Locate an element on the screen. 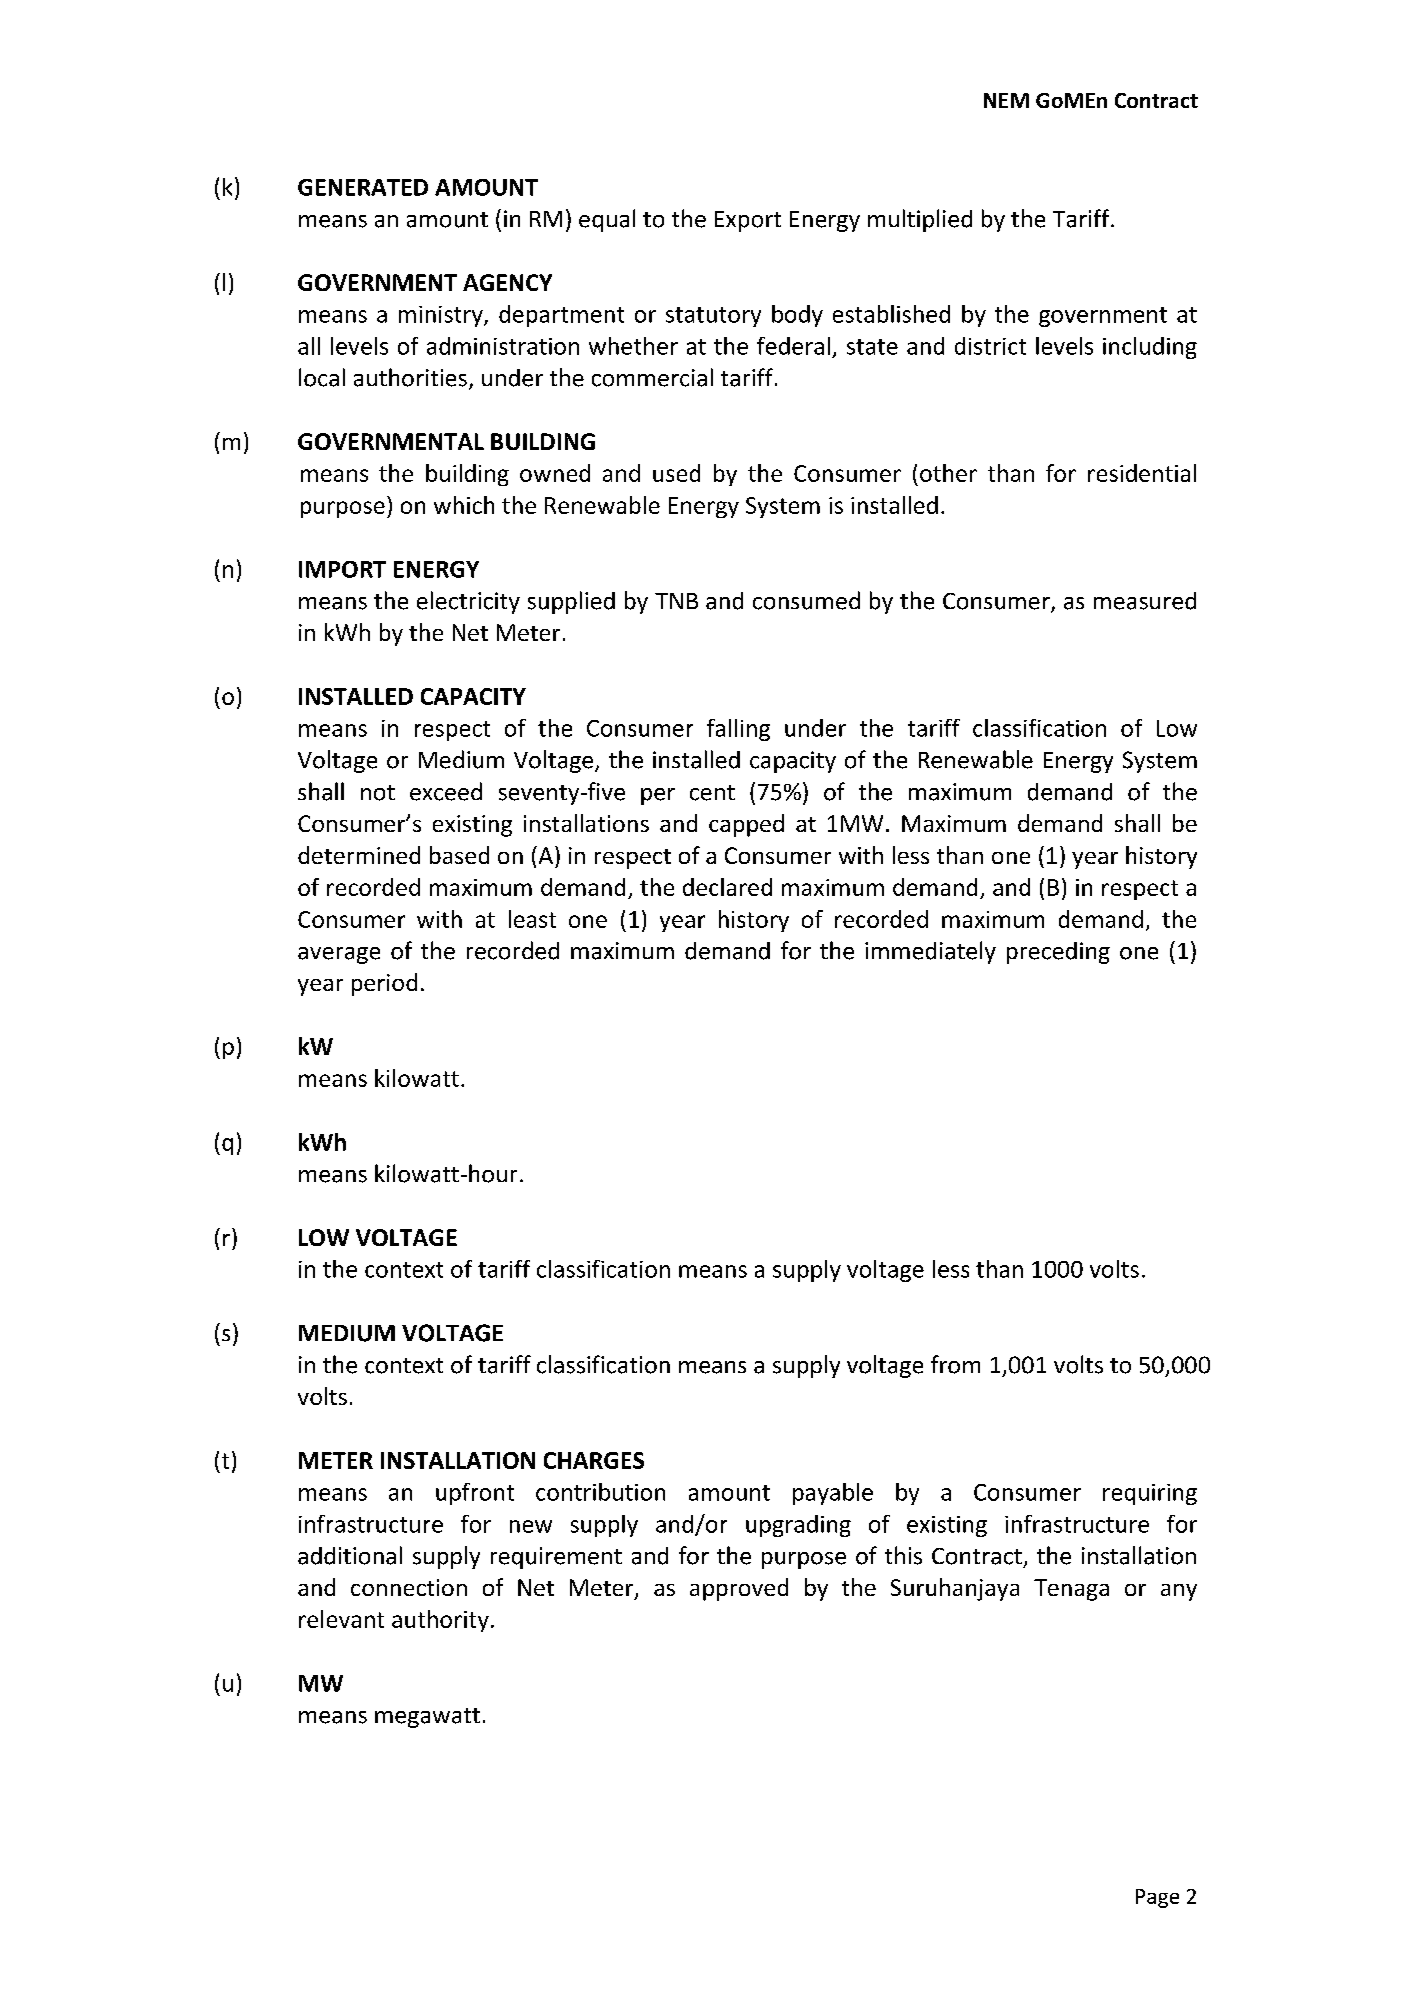  megawatt is located at coordinates (427, 1718).
